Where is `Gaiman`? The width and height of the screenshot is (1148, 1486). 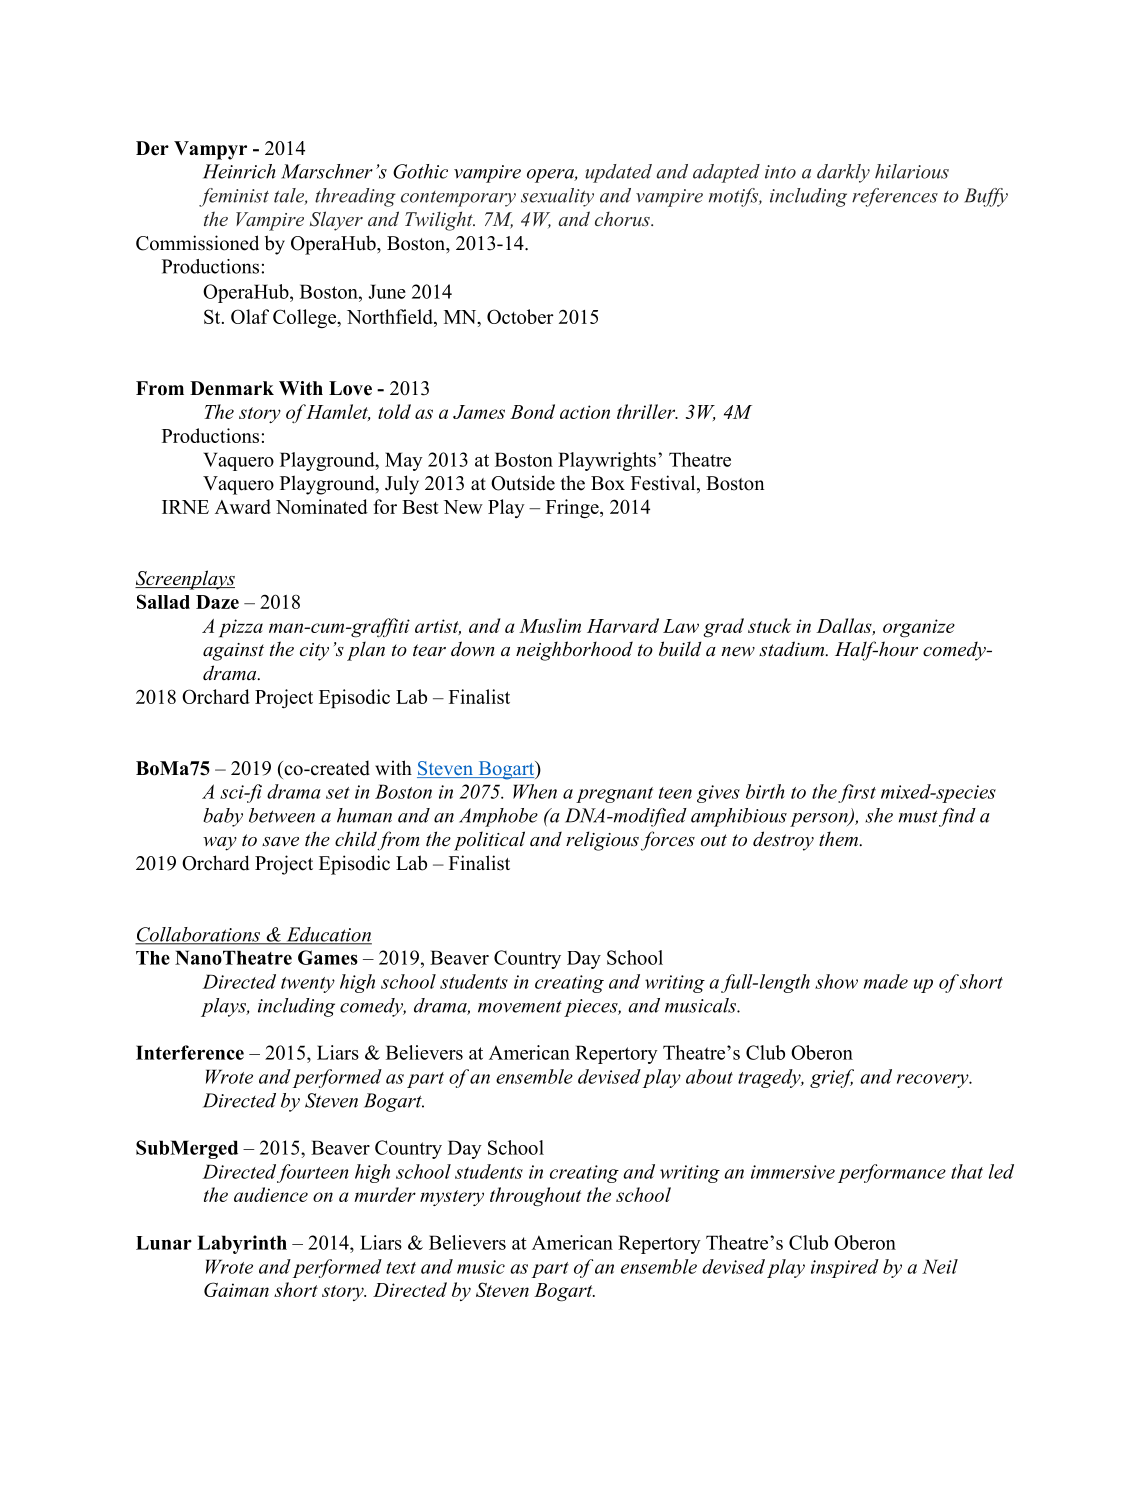
Gaiman is located at coordinates (236, 1289).
